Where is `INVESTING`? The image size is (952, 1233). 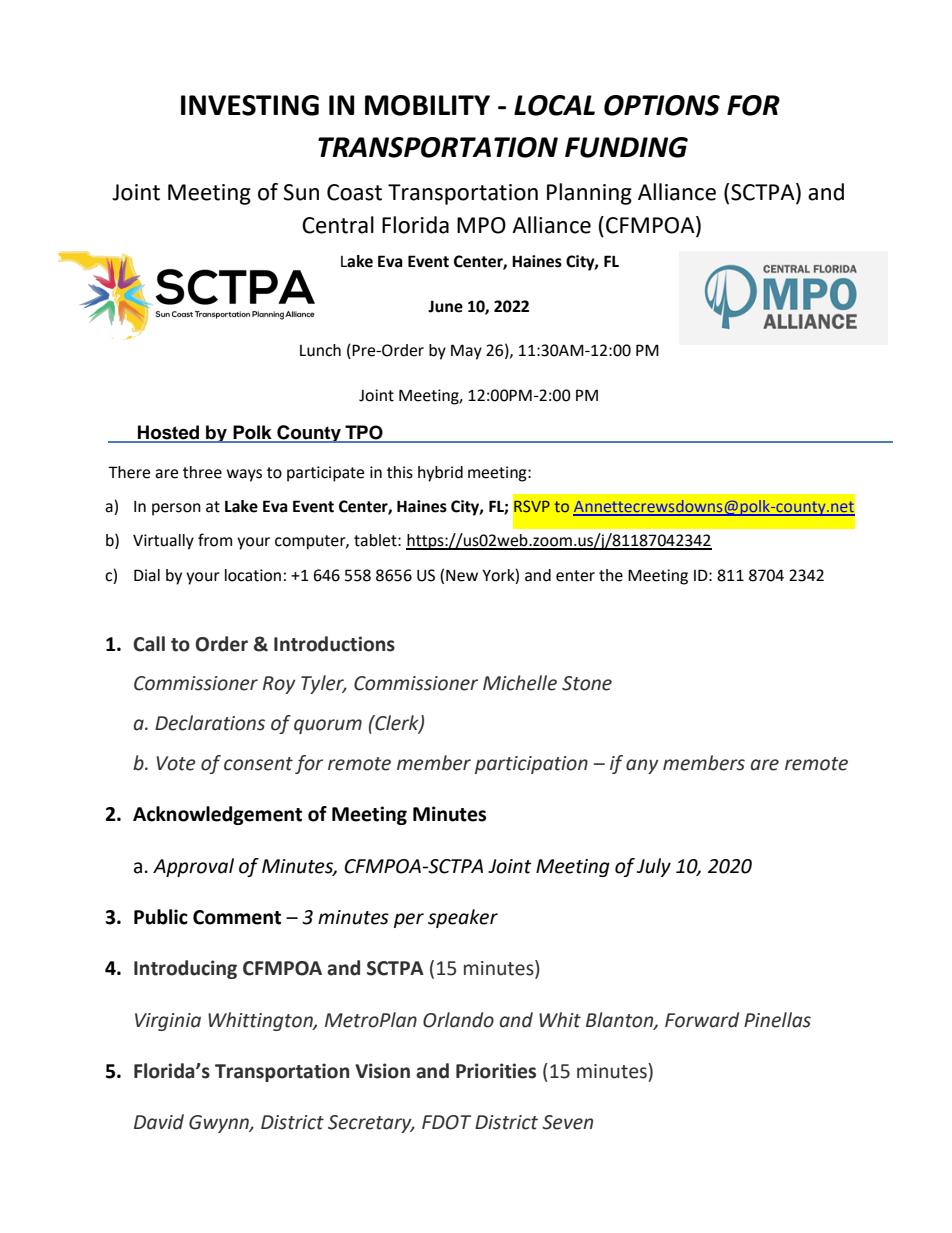 INVESTING is located at coordinates (250, 105).
